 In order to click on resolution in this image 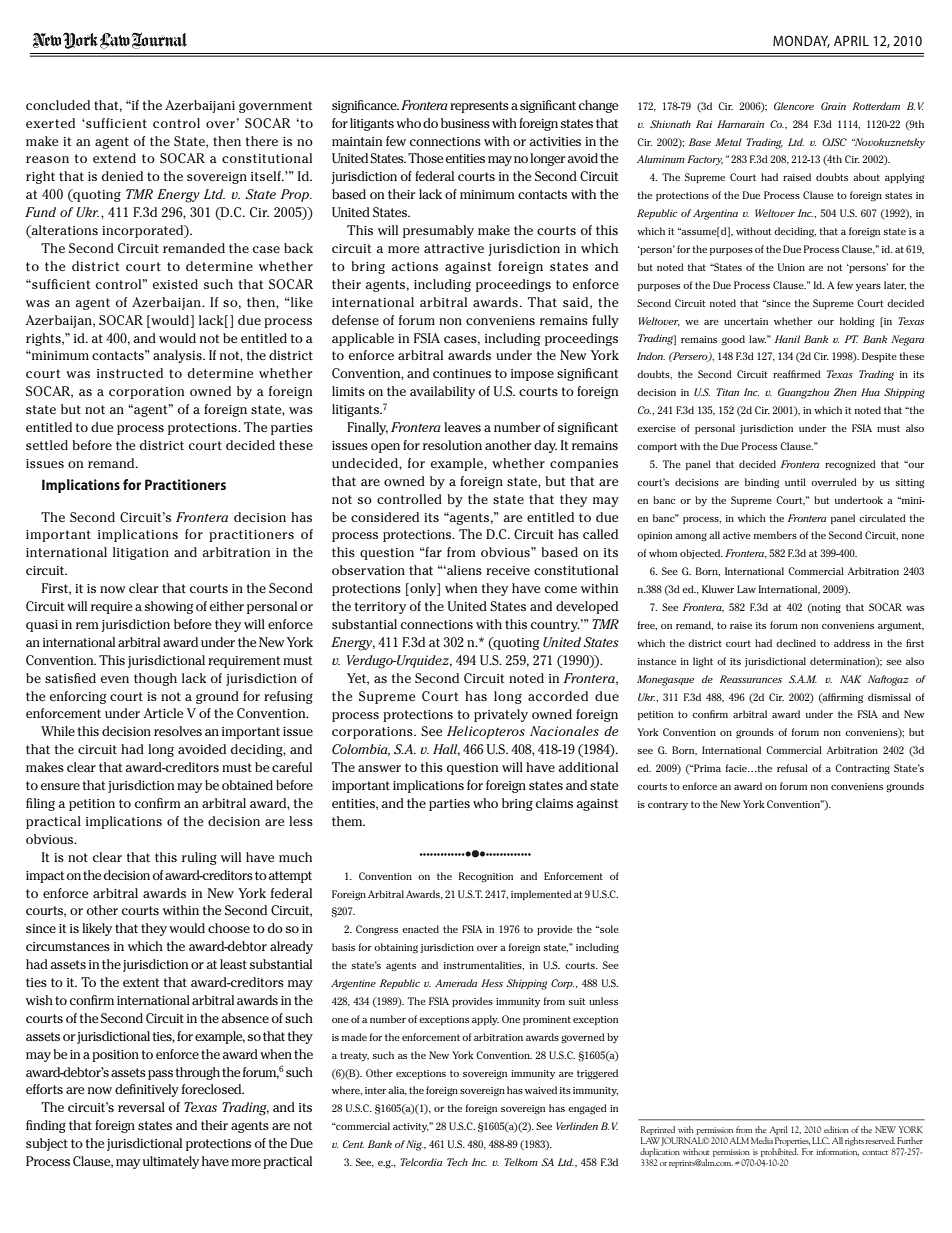, I will do `click(452, 445)`.
